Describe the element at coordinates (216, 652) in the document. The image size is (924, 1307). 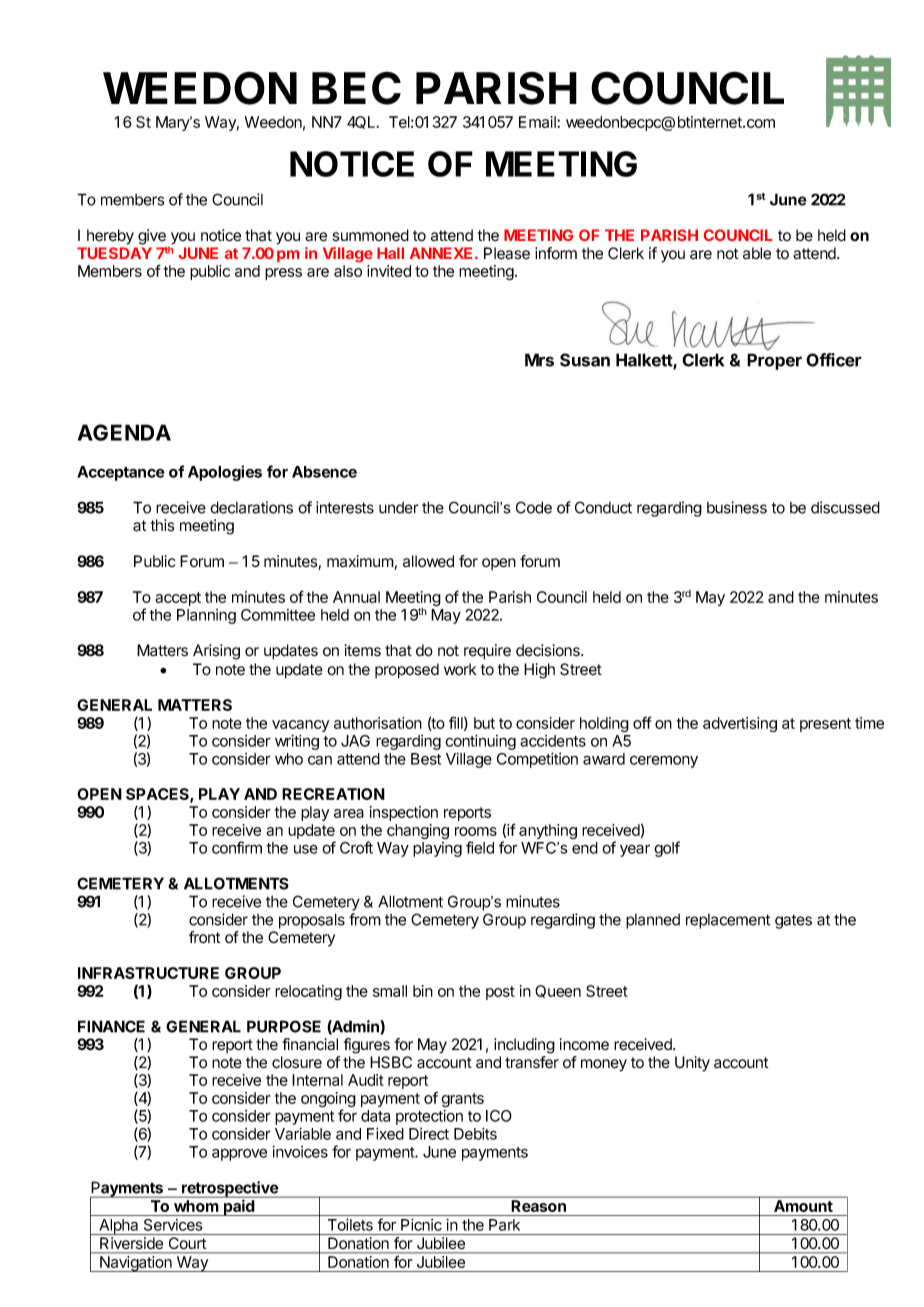
I see `Arising` at that location.
